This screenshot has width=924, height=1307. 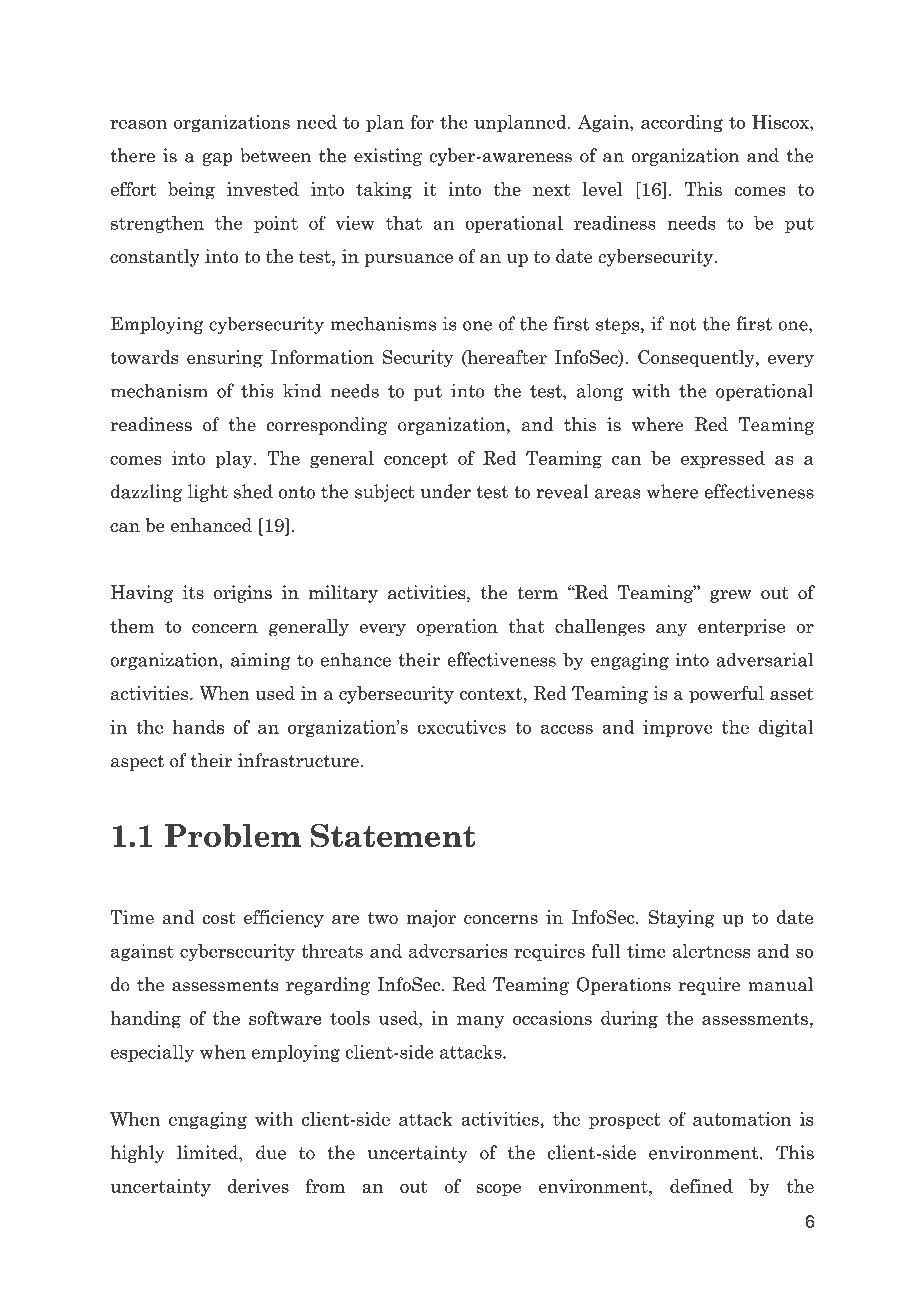 What do you see at coordinates (741, 628) in the screenshot?
I see `enterprise` at bounding box center [741, 628].
